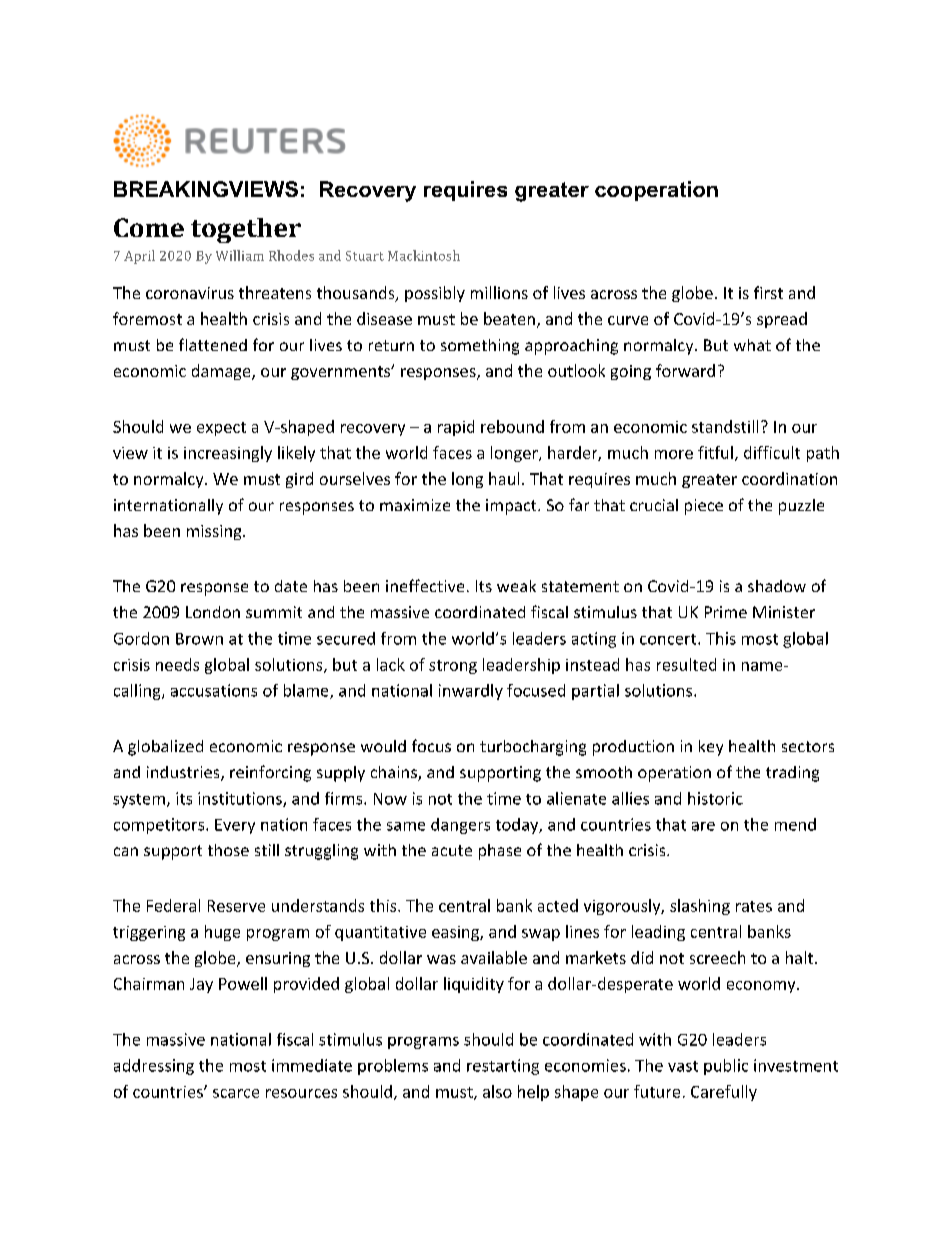 The height and width of the image is (1233, 952). Describe the element at coordinates (452, 850) in the image. I see `acute` at that location.
